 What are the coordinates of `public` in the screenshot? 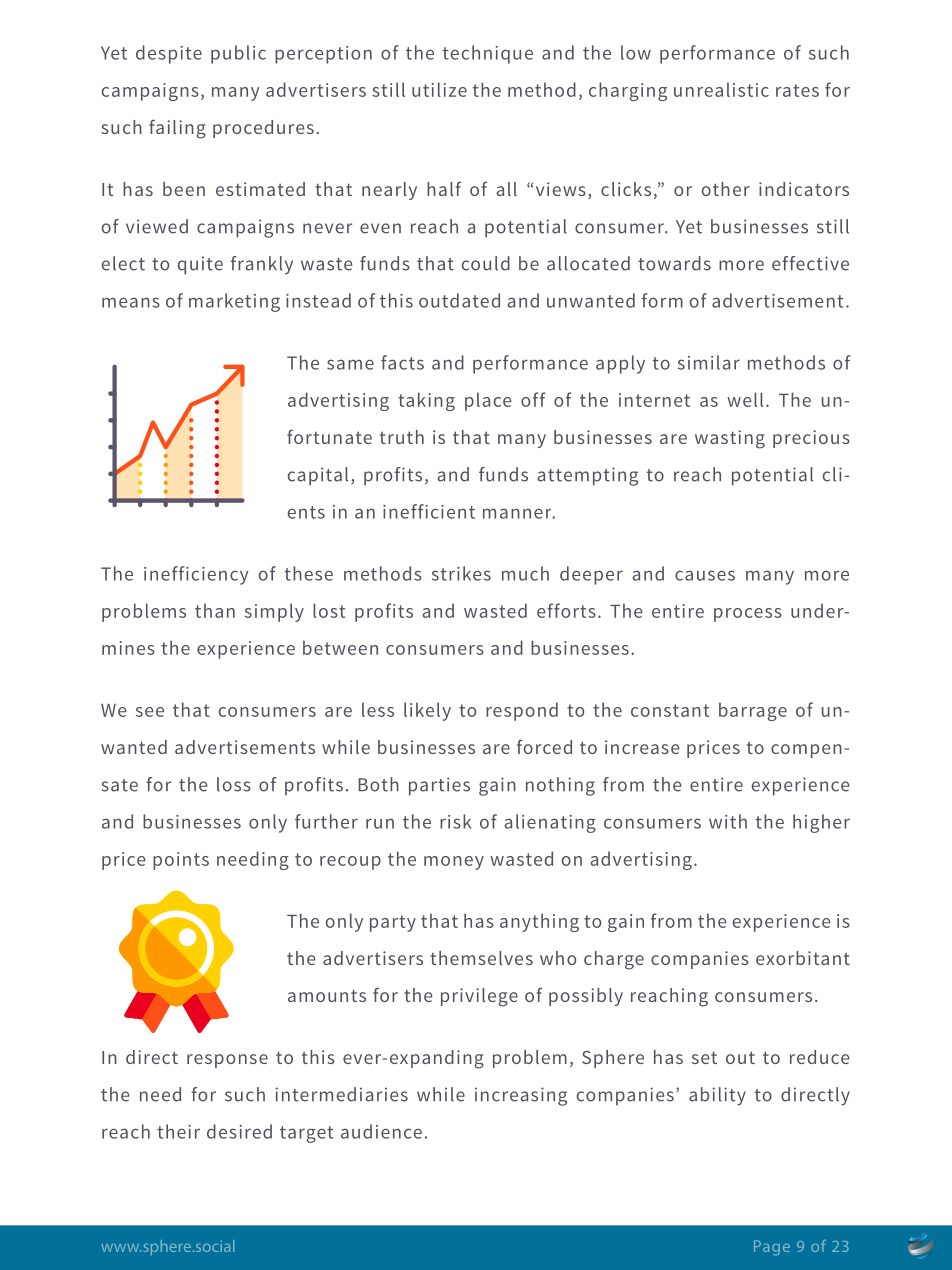 It's located at (238, 54).
